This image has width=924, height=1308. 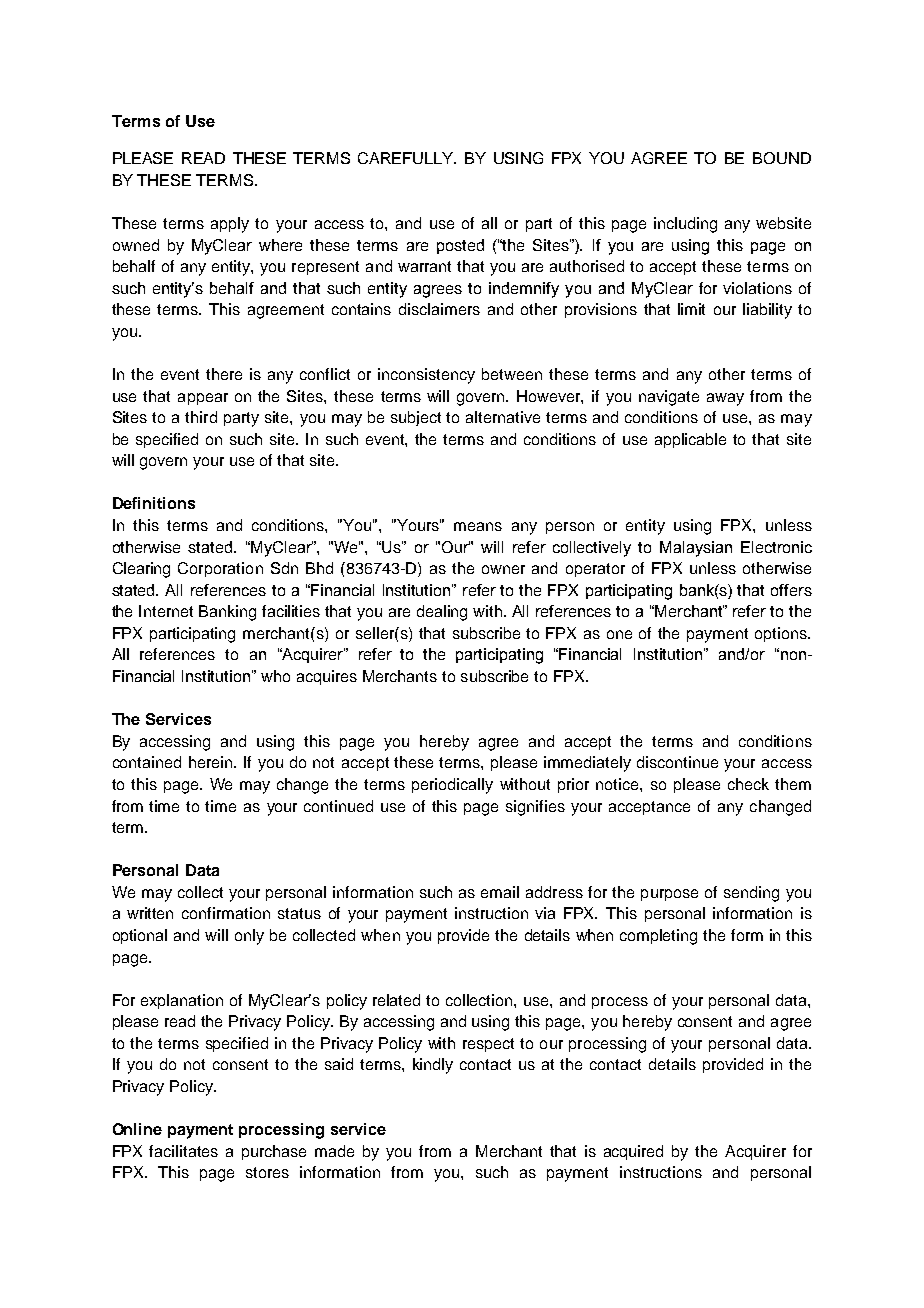 I want to click on including, so click(x=685, y=225).
